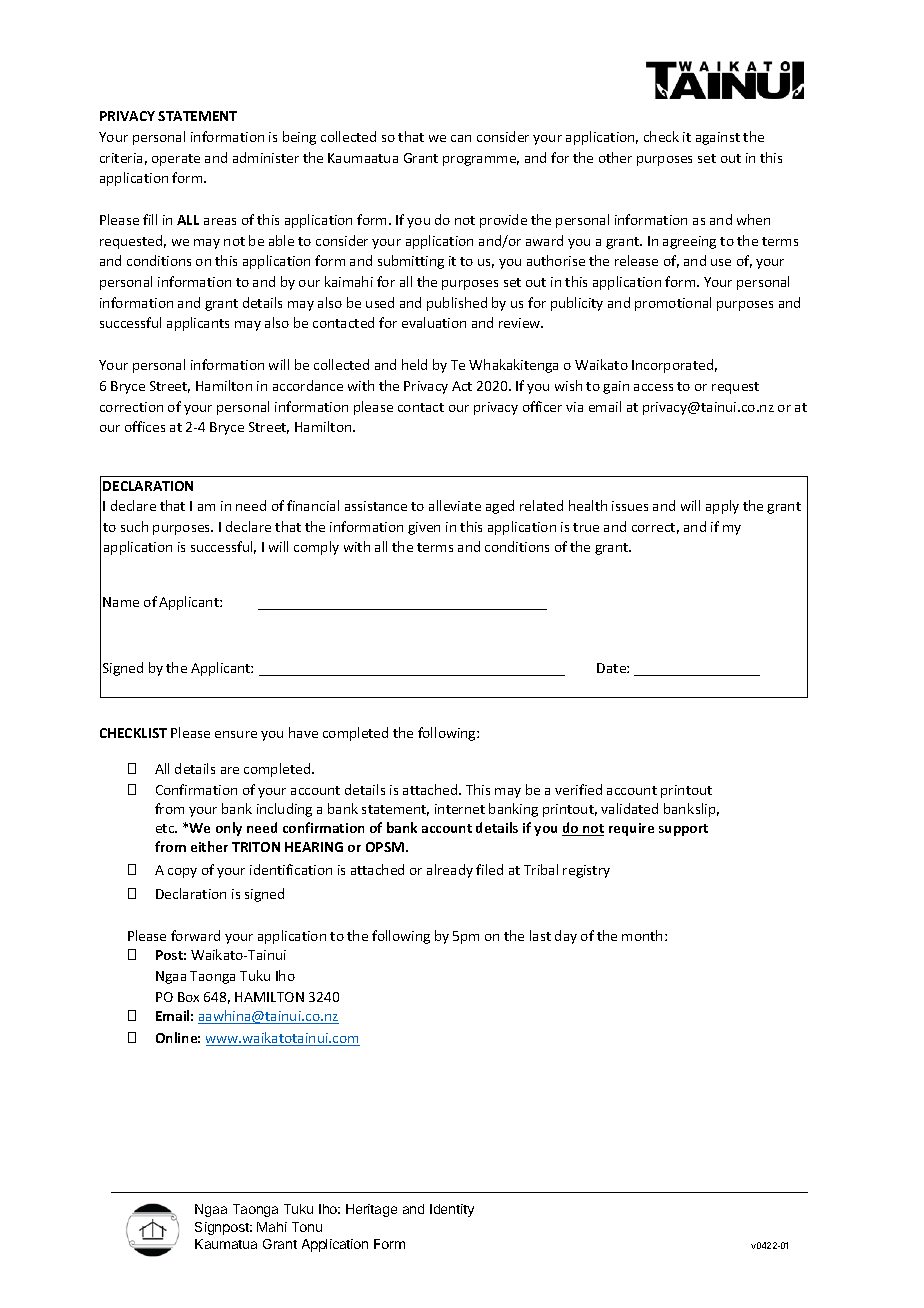 The width and height of the screenshot is (924, 1308). Describe the element at coordinates (452, 1210) in the screenshot. I see `Identity` at that location.
